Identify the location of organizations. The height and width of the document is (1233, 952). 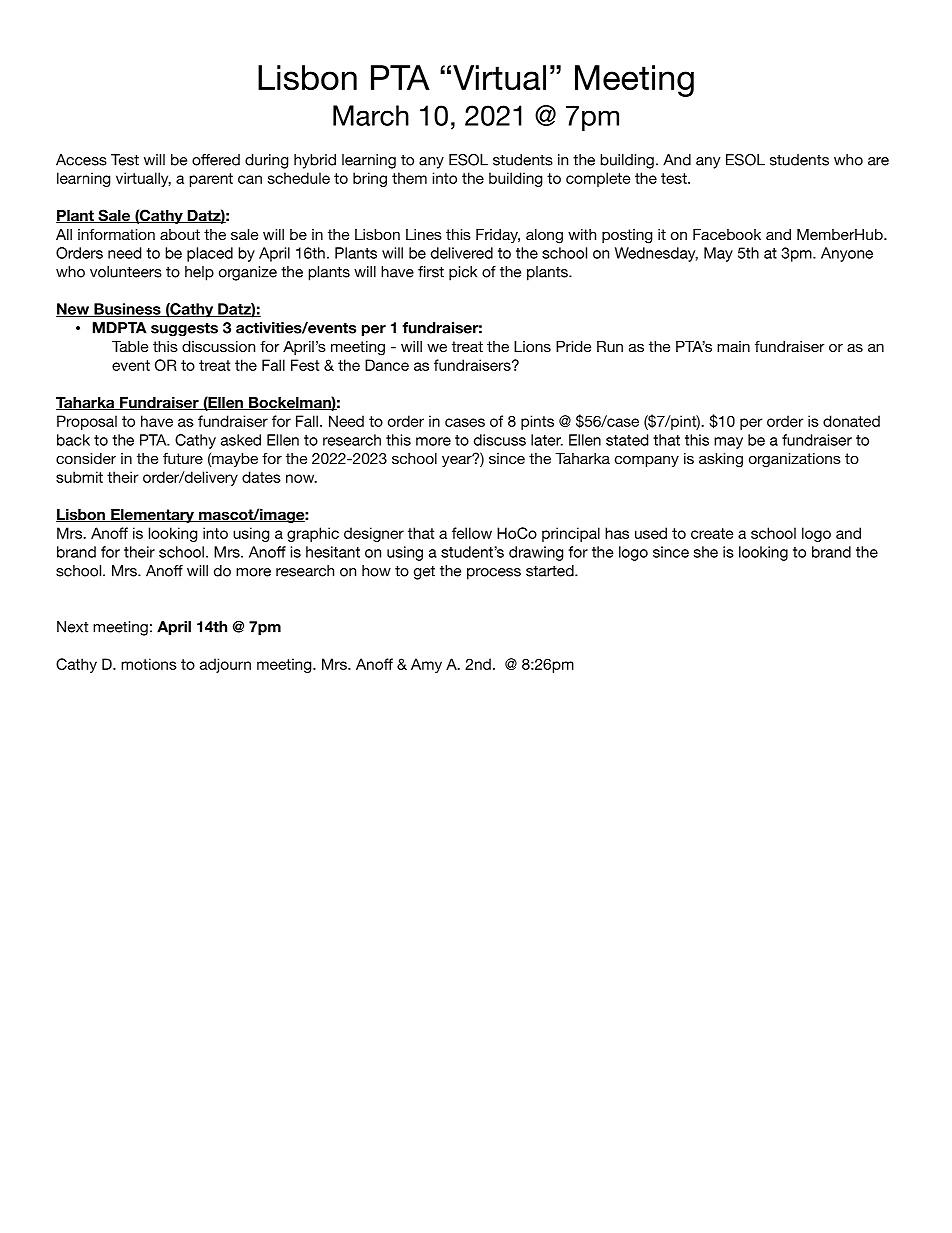
(795, 460).
